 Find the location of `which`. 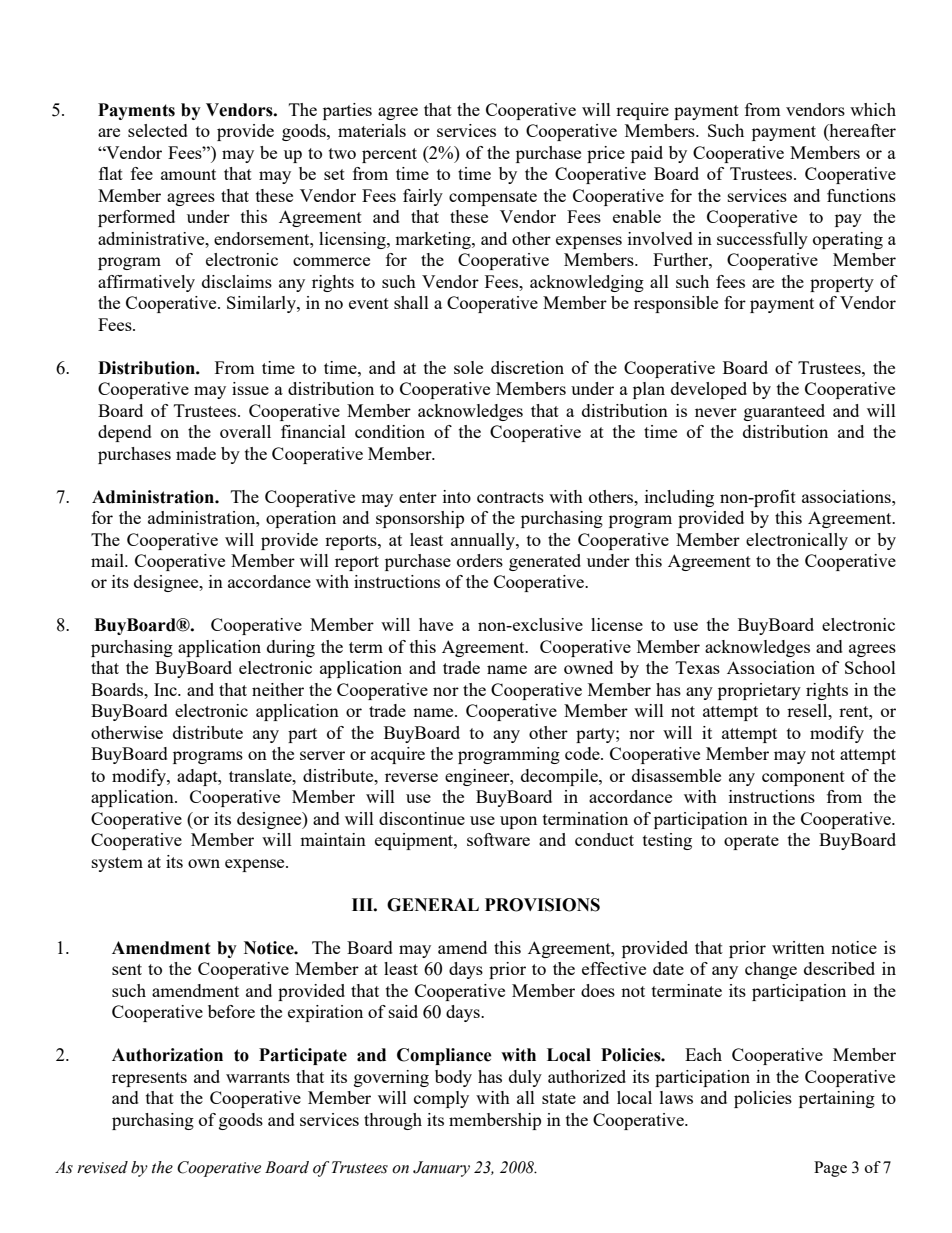

which is located at coordinates (873, 109).
